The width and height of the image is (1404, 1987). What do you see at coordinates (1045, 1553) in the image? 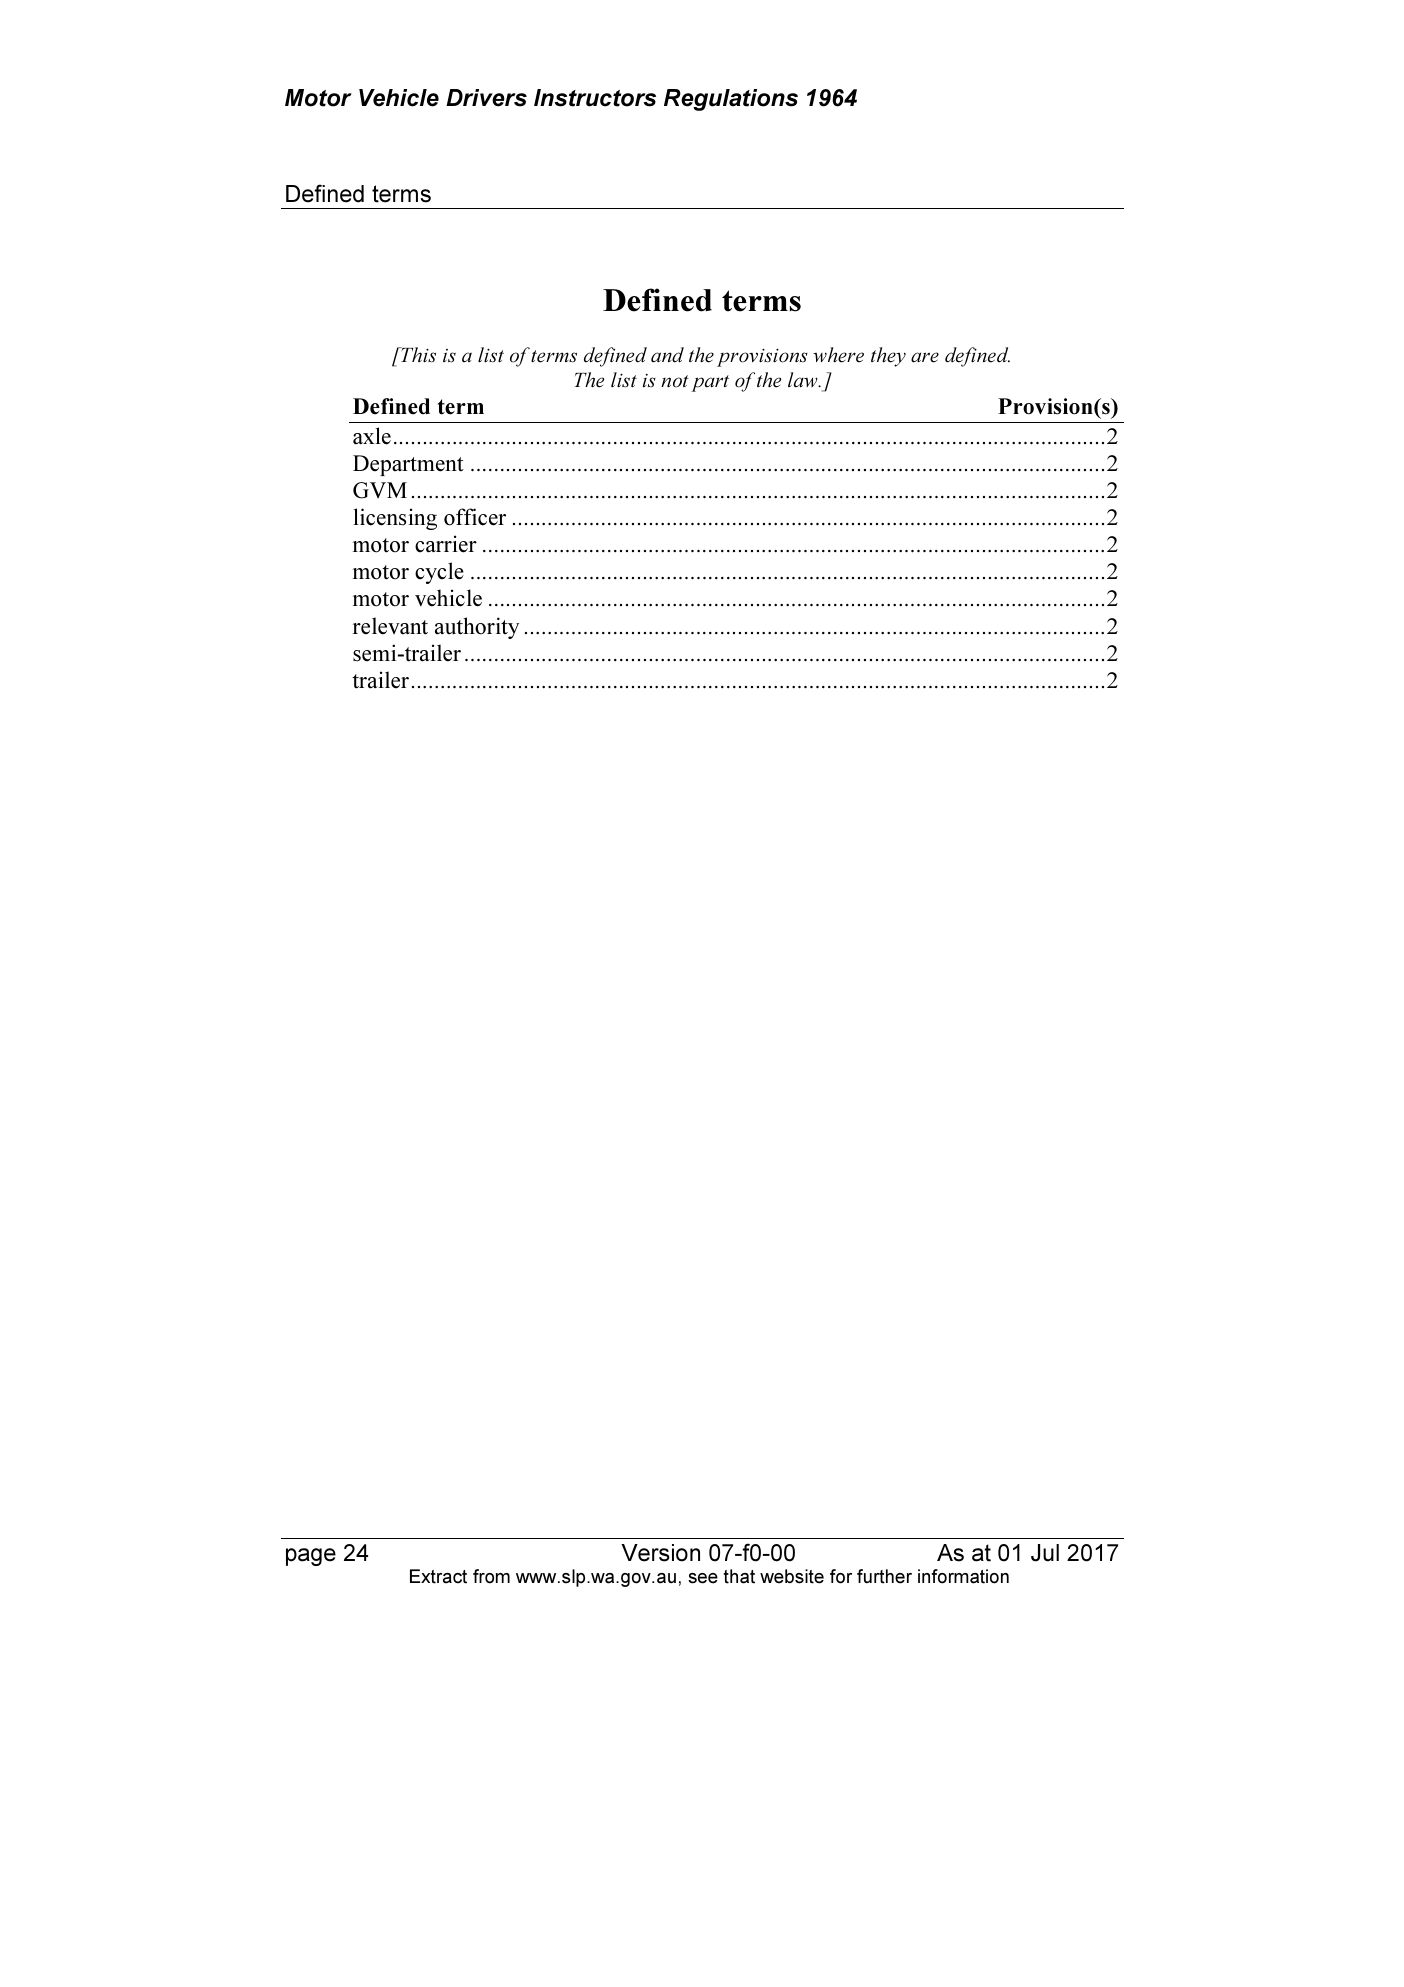
I see `Jul` at bounding box center [1045, 1553].
